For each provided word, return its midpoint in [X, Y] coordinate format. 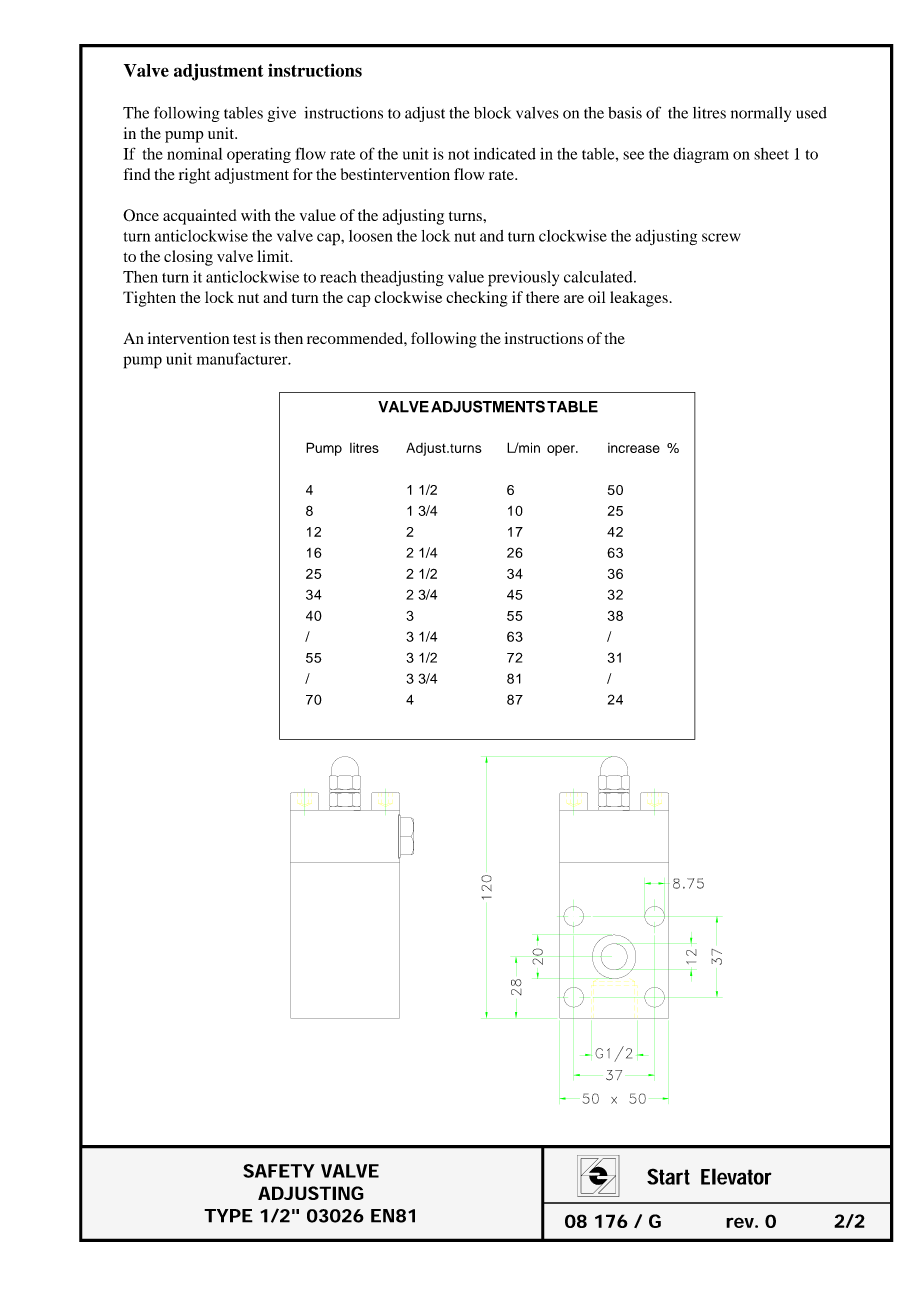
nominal [194, 153]
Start [668, 1176]
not [459, 155]
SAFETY [279, 1171]
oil [596, 297]
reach [338, 277]
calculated [599, 277]
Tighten [149, 299]
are [574, 299]
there [543, 297]
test [244, 339]
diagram [701, 155]
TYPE [228, 1216]
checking [477, 299]
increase [634, 448]
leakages [639, 299]
